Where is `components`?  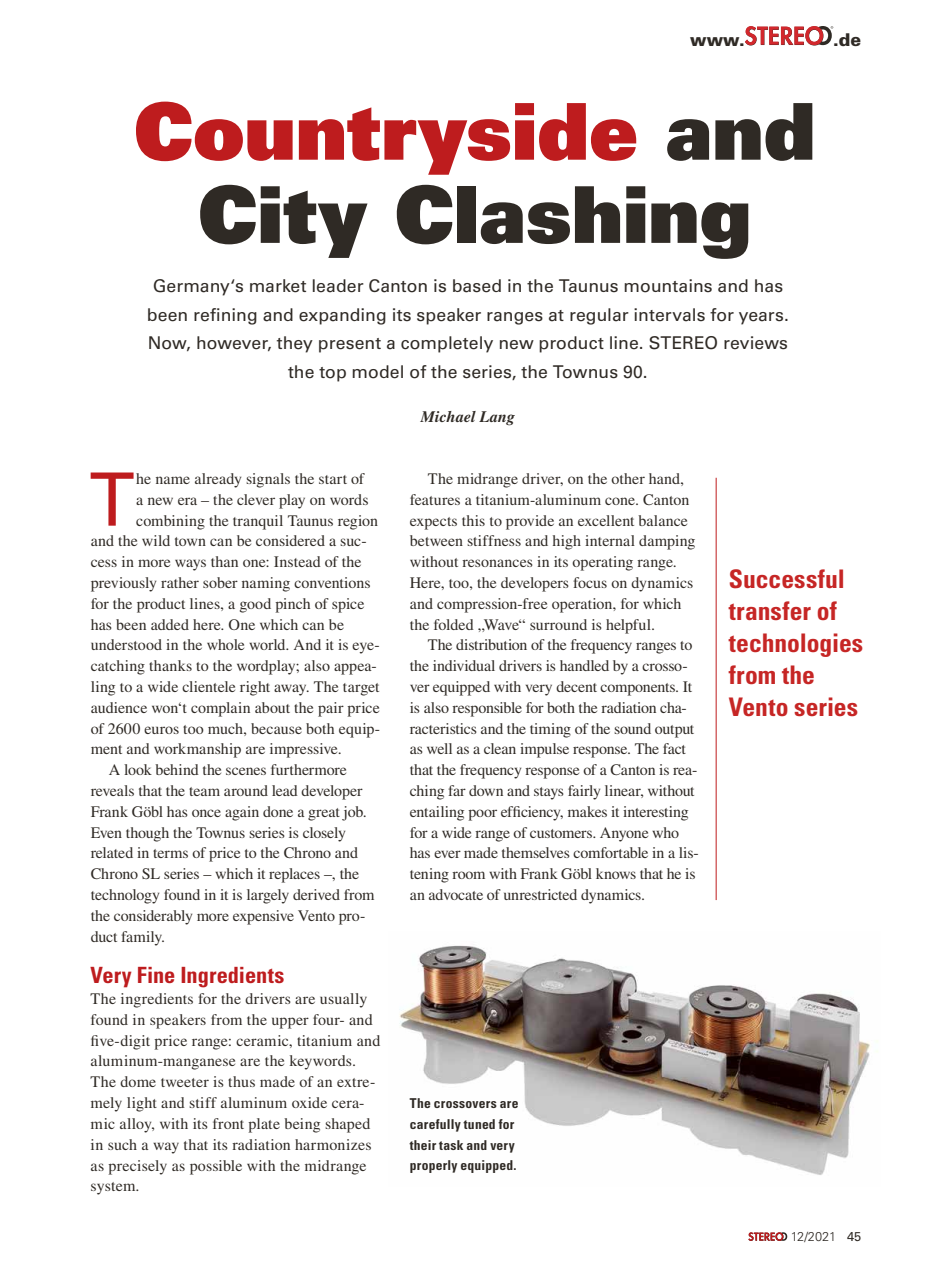
components is located at coordinates (639, 689).
